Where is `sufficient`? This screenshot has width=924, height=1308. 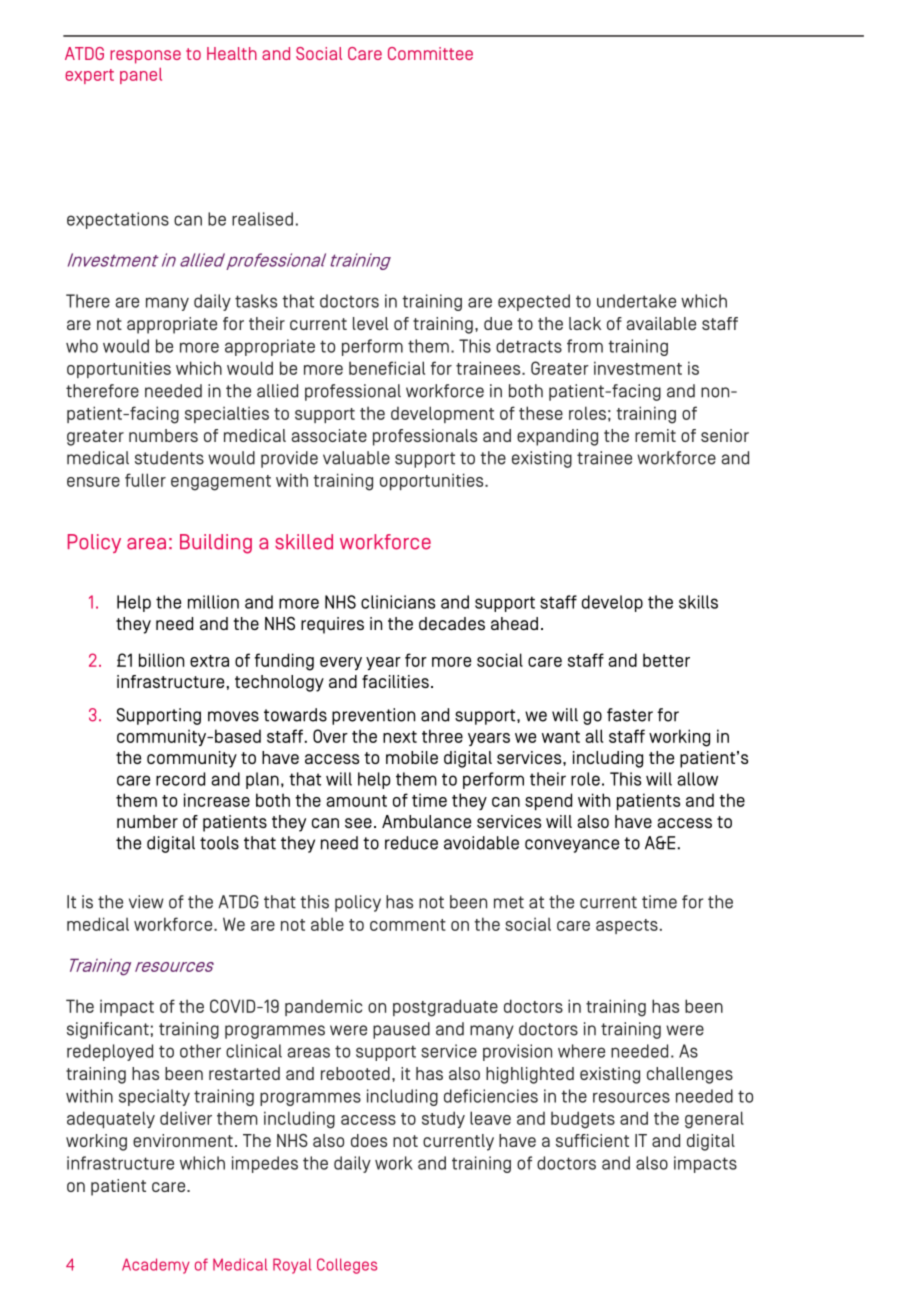 sufficient is located at coordinates (592, 1140).
